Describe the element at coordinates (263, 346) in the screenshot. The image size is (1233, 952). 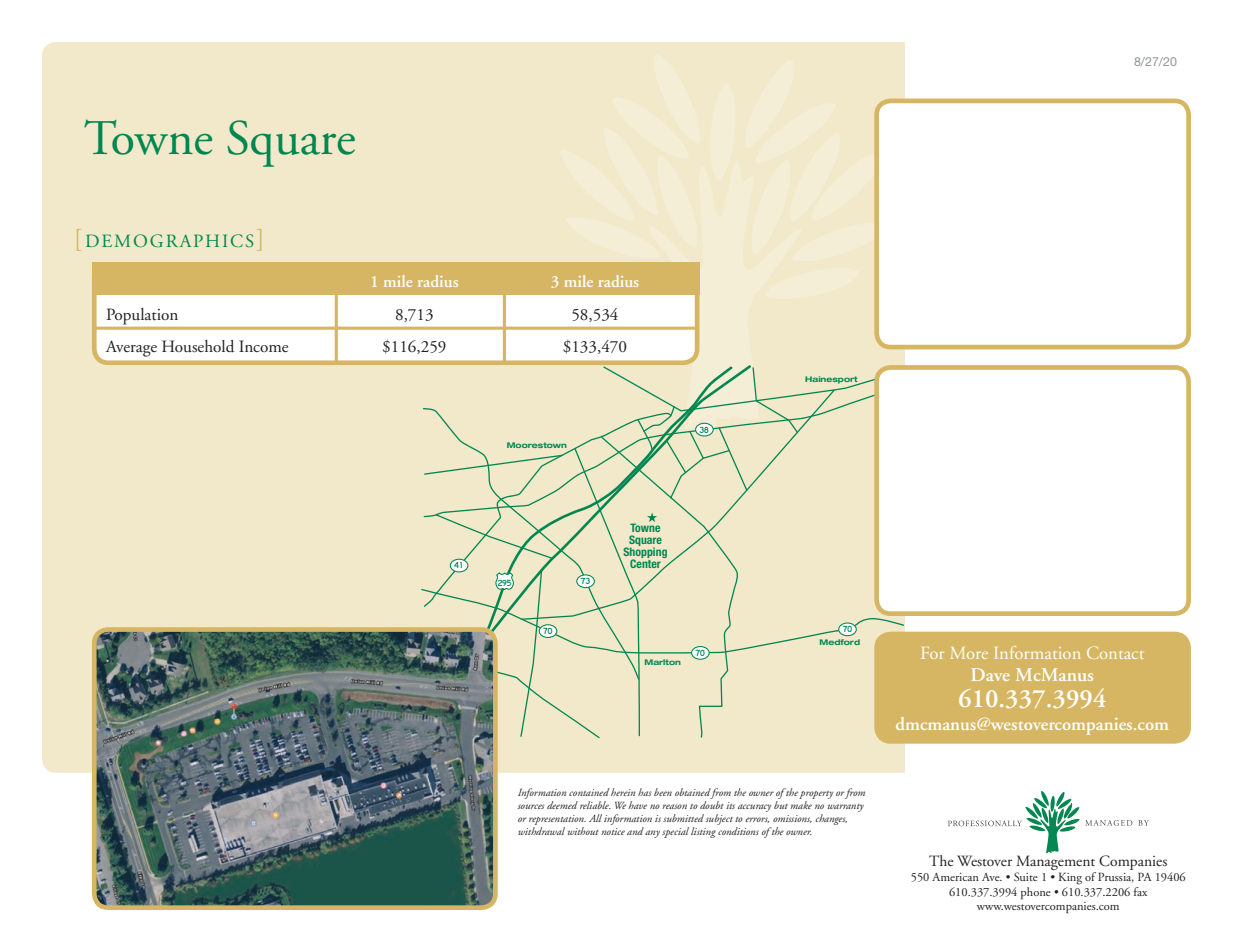
I see `Income` at that location.
